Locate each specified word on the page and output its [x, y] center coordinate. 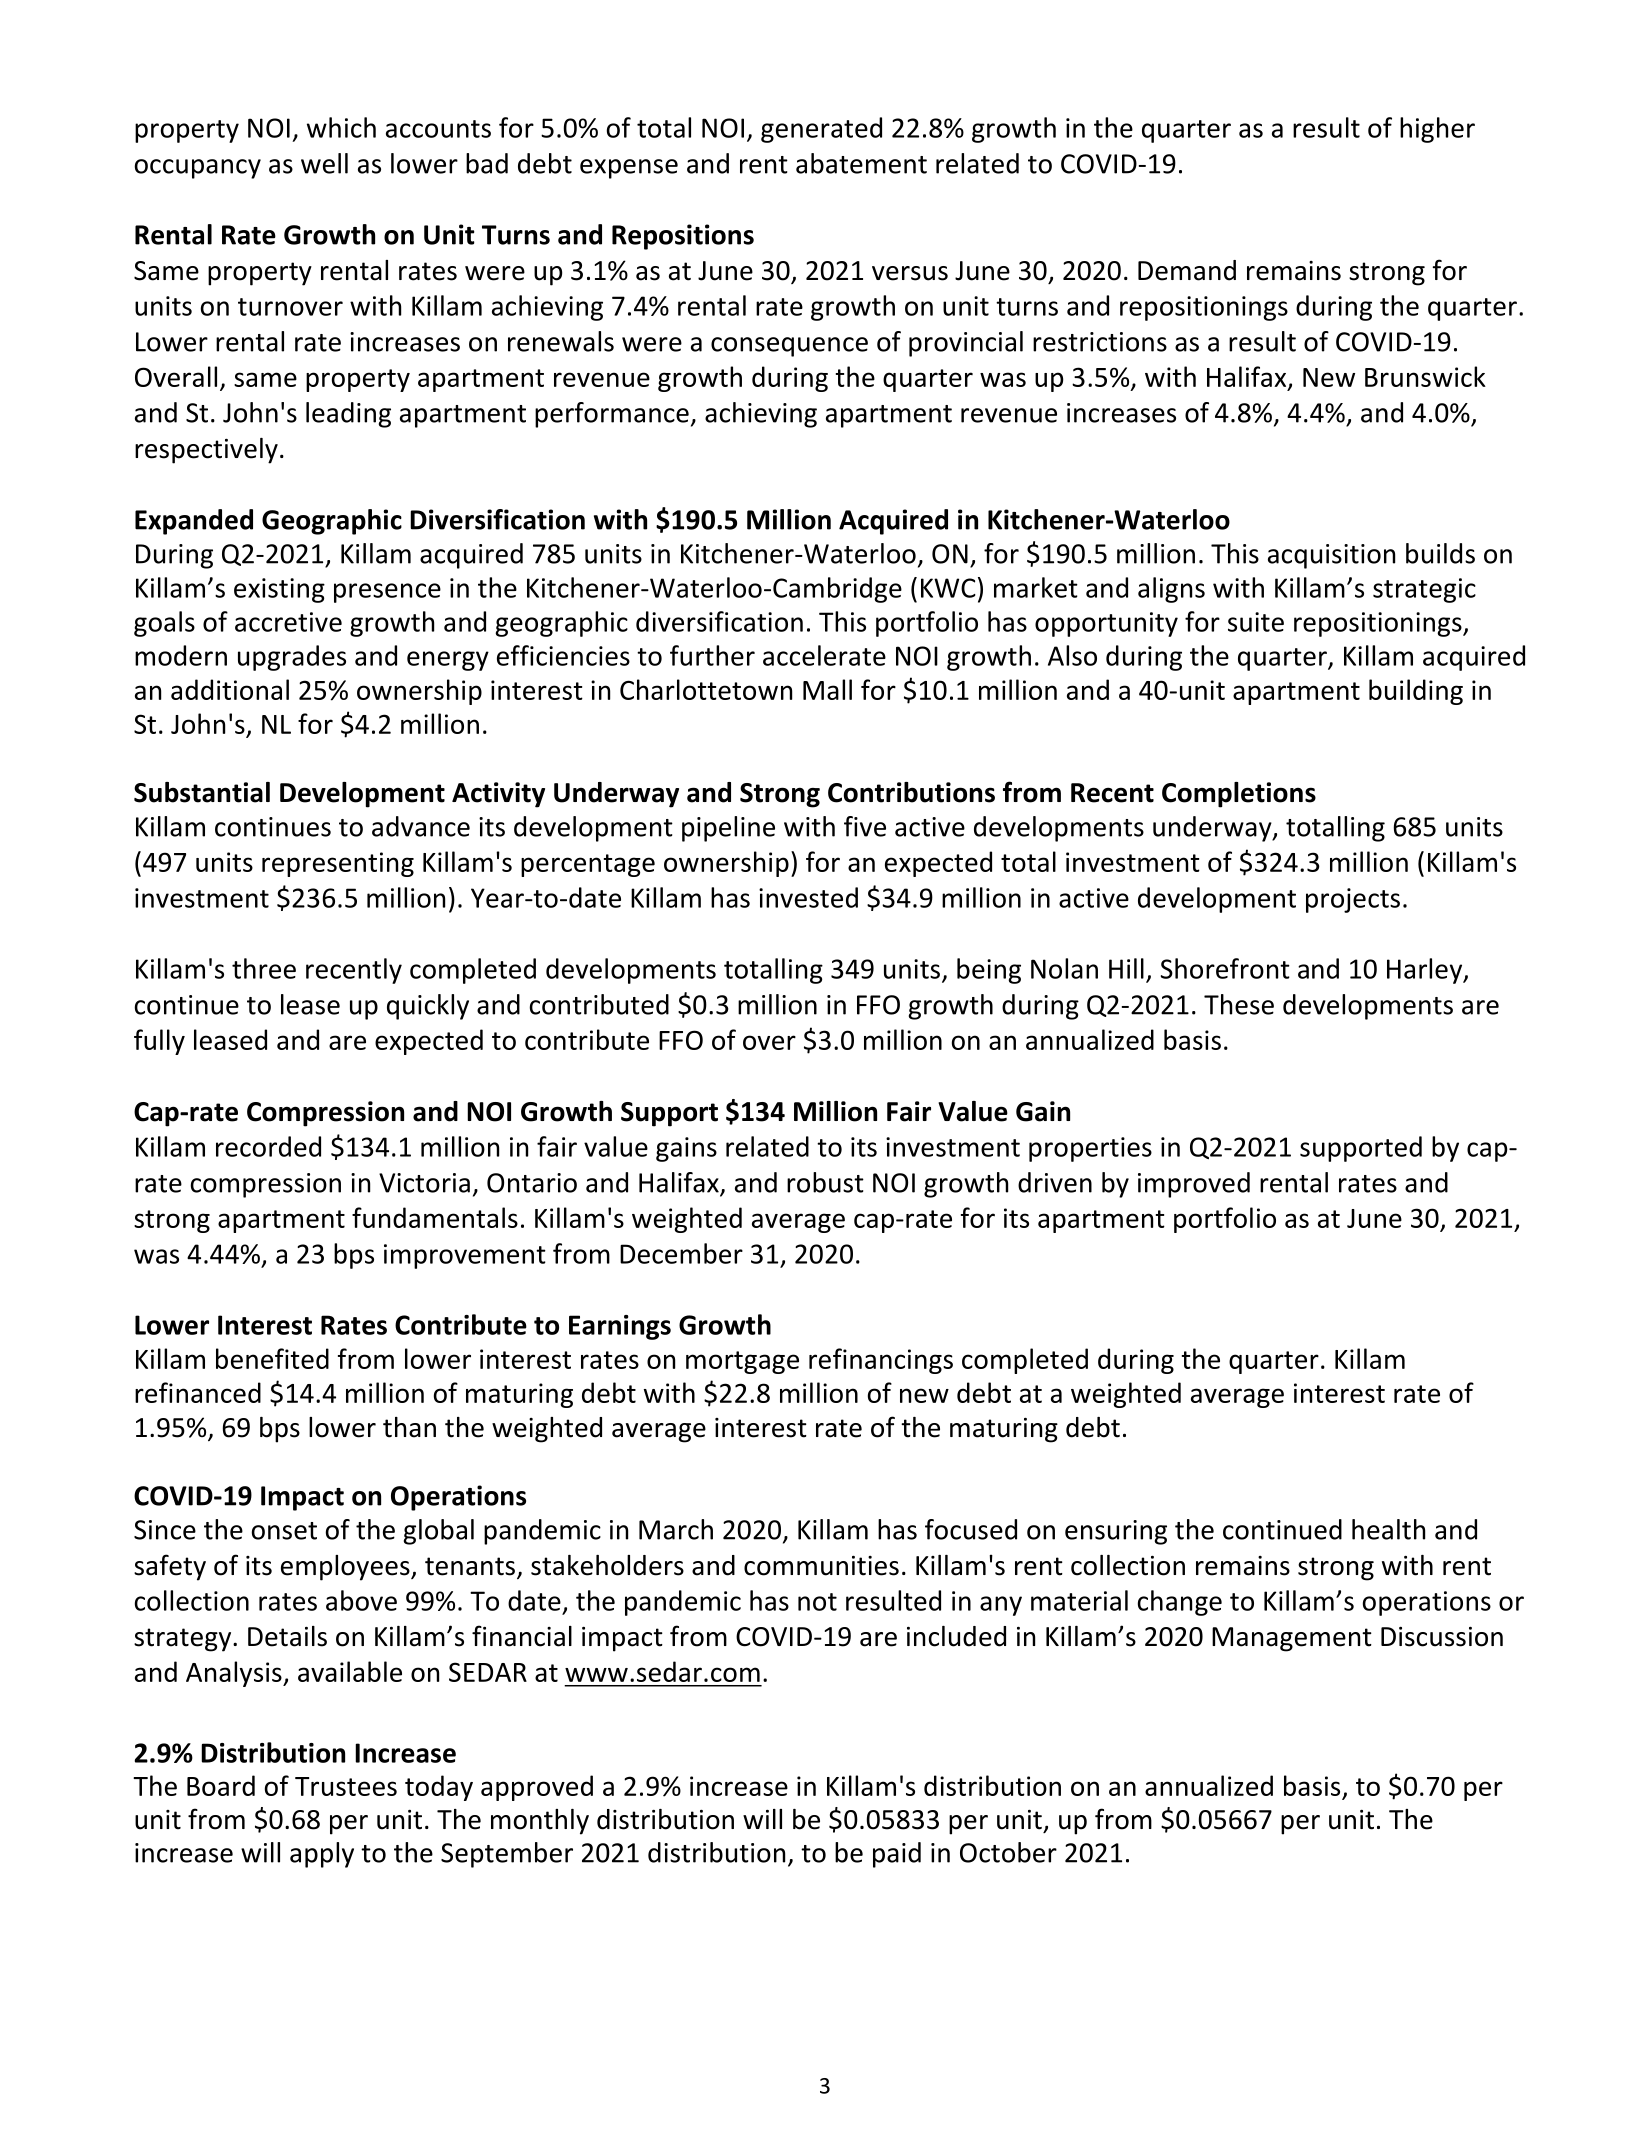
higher [1437, 130]
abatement [861, 163]
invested [808, 897]
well [324, 163]
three [264, 968]
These [1239, 1004]
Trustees [346, 1786]
